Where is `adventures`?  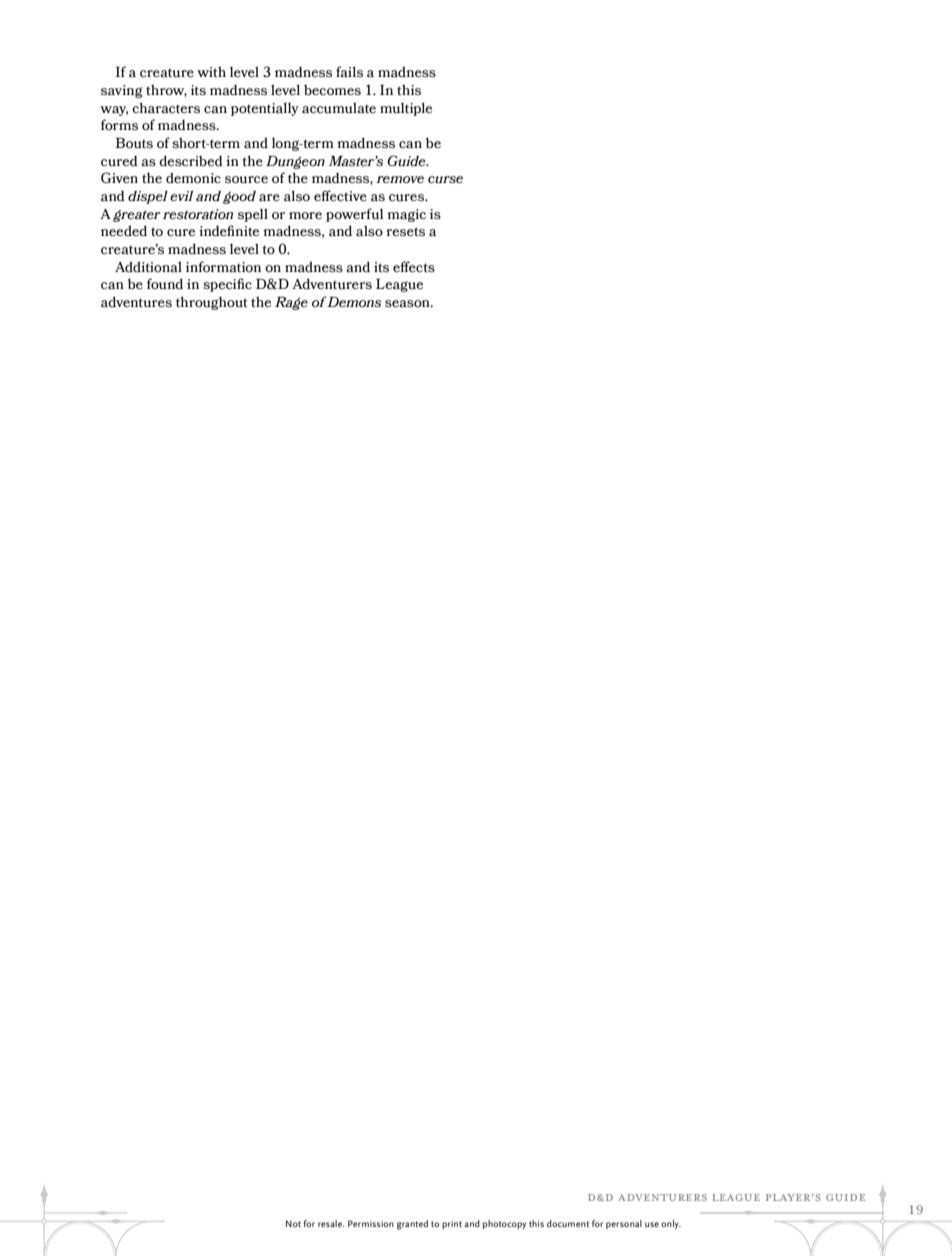 adventures is located at coordinates (136, 302).
